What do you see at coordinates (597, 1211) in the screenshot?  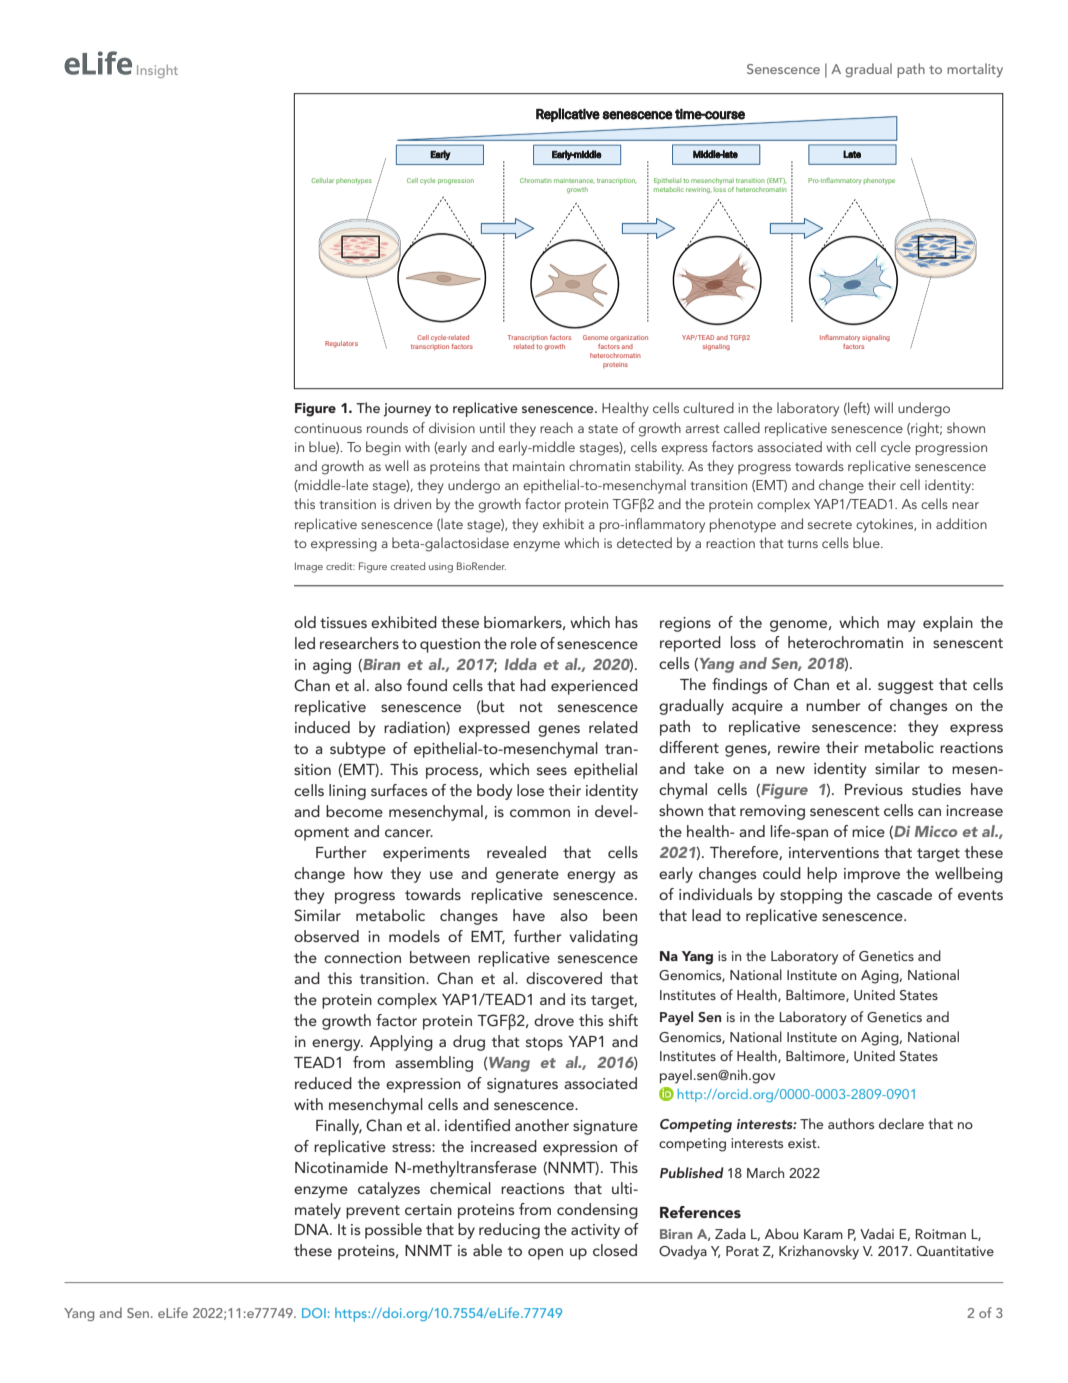 I see `condensing` at bounding box center [597, 1211].
